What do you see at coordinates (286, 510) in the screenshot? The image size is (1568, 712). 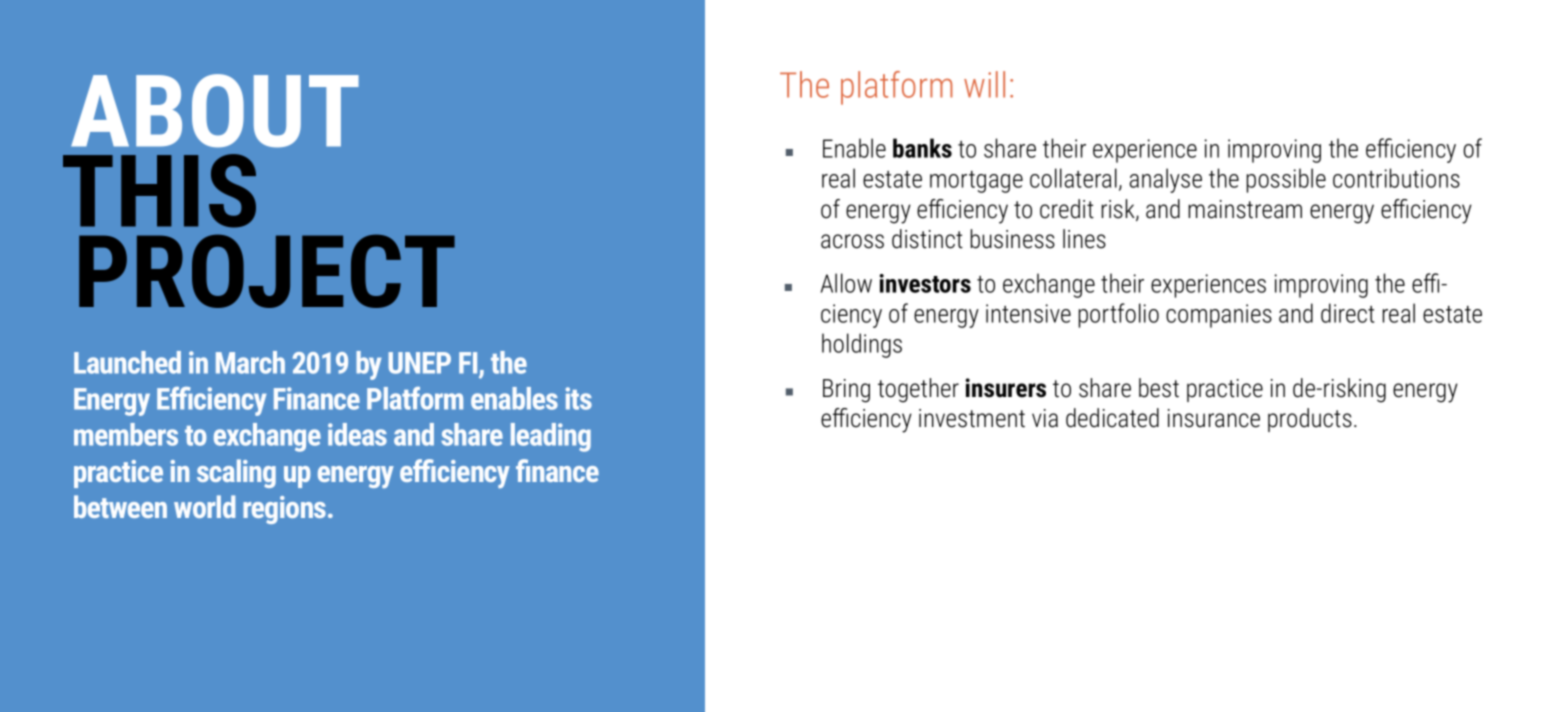 I see `regions` at bounding box center [286, 510].
